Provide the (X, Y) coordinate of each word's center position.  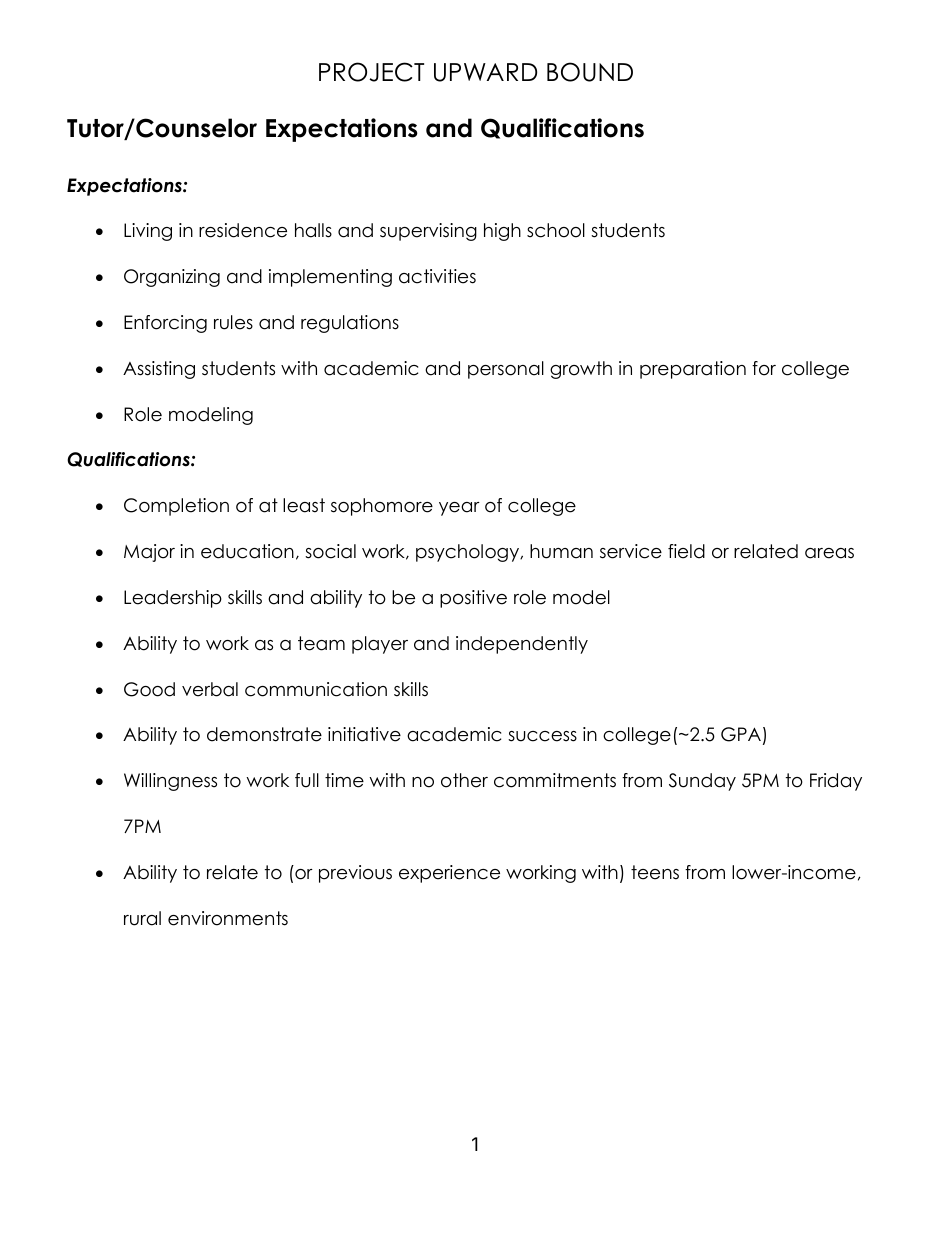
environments (228, 918)
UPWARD (485, 72)
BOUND (590, 72)
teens (655, 872)
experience (449, 874)
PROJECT (371, 72)
